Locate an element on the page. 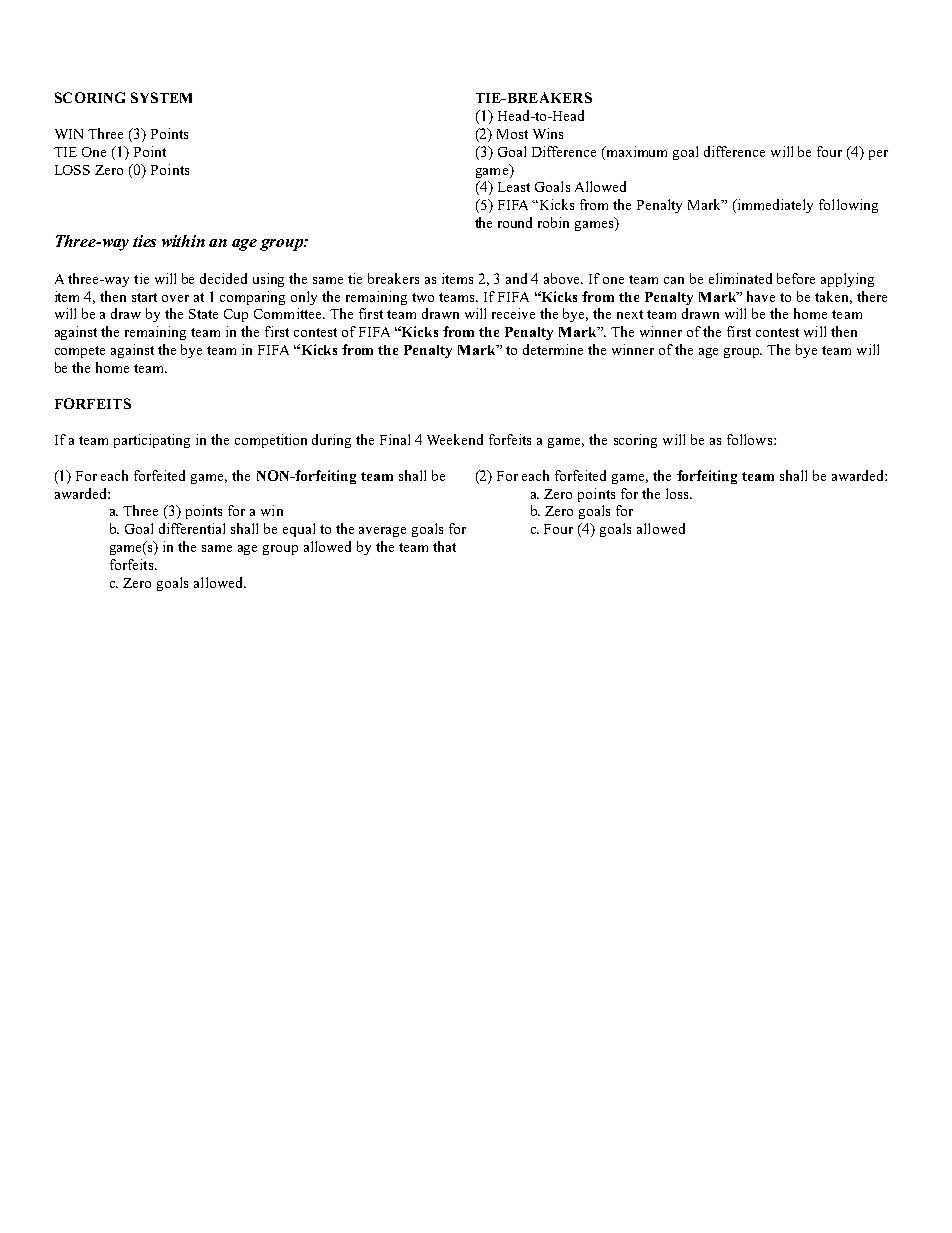  SYSTEM is located at coordinates (161, 97).
